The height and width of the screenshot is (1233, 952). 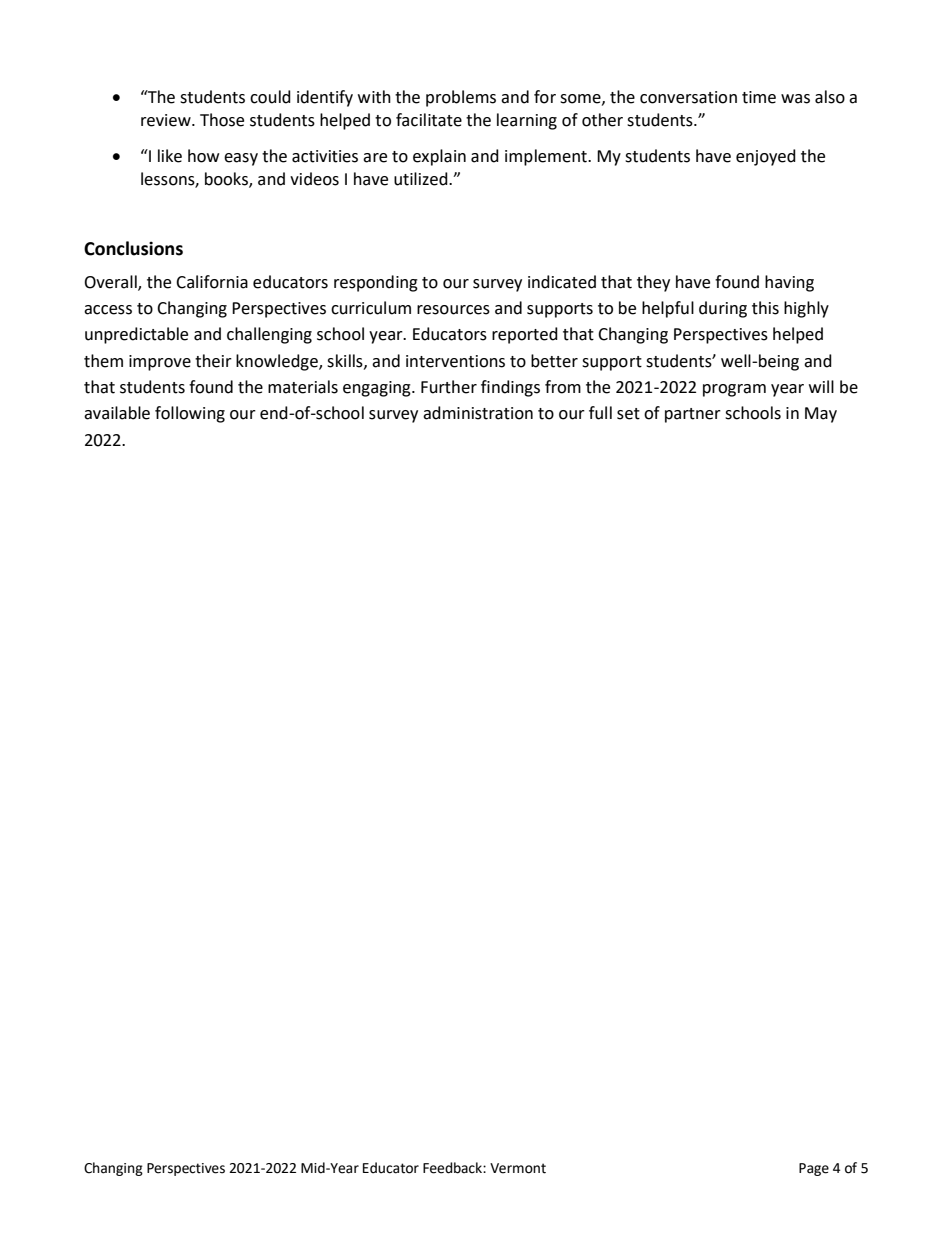 I want to click on partner, so click(x=693, y=415).
